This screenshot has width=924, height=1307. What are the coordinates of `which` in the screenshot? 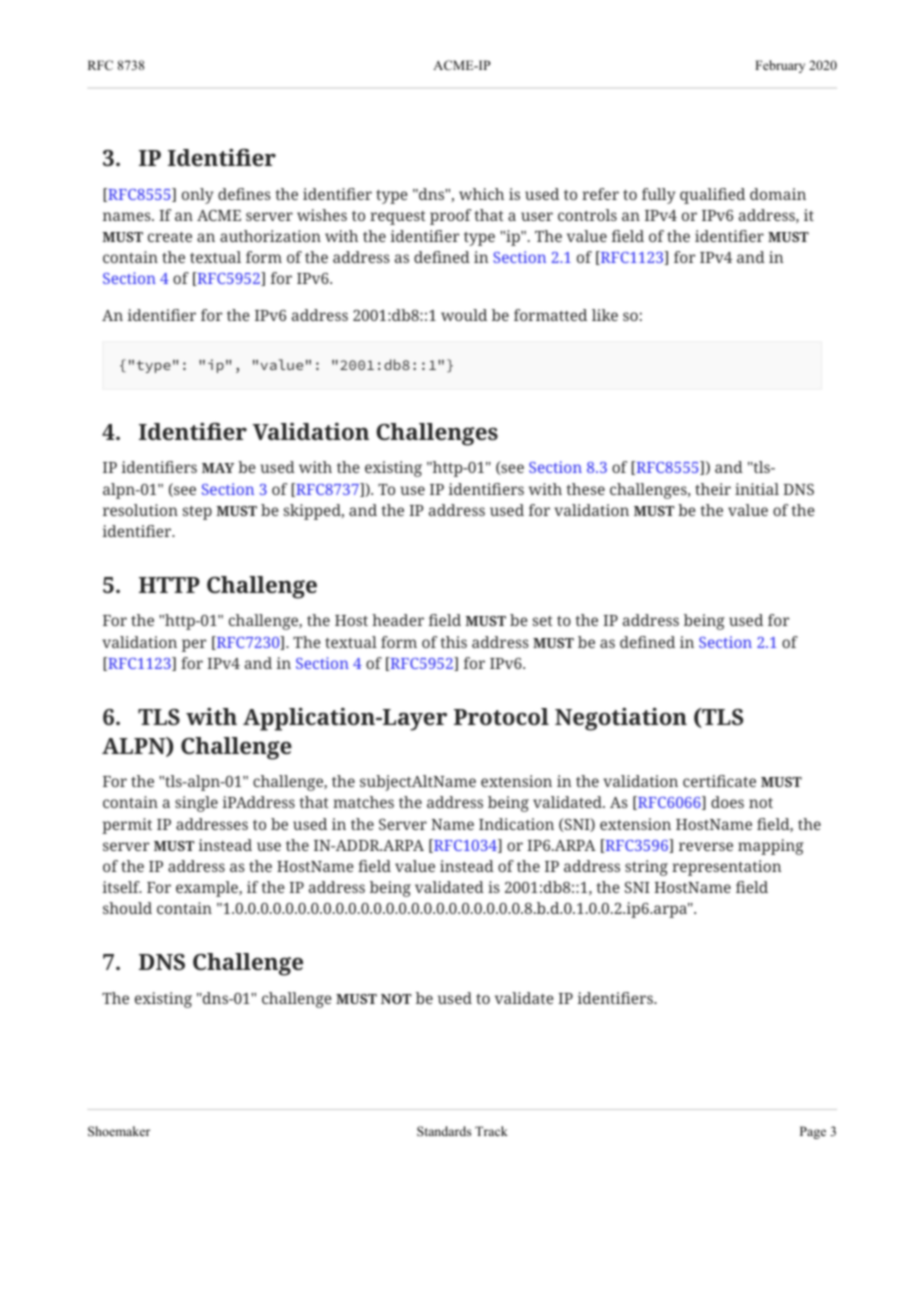 It's located at (481, 194).
